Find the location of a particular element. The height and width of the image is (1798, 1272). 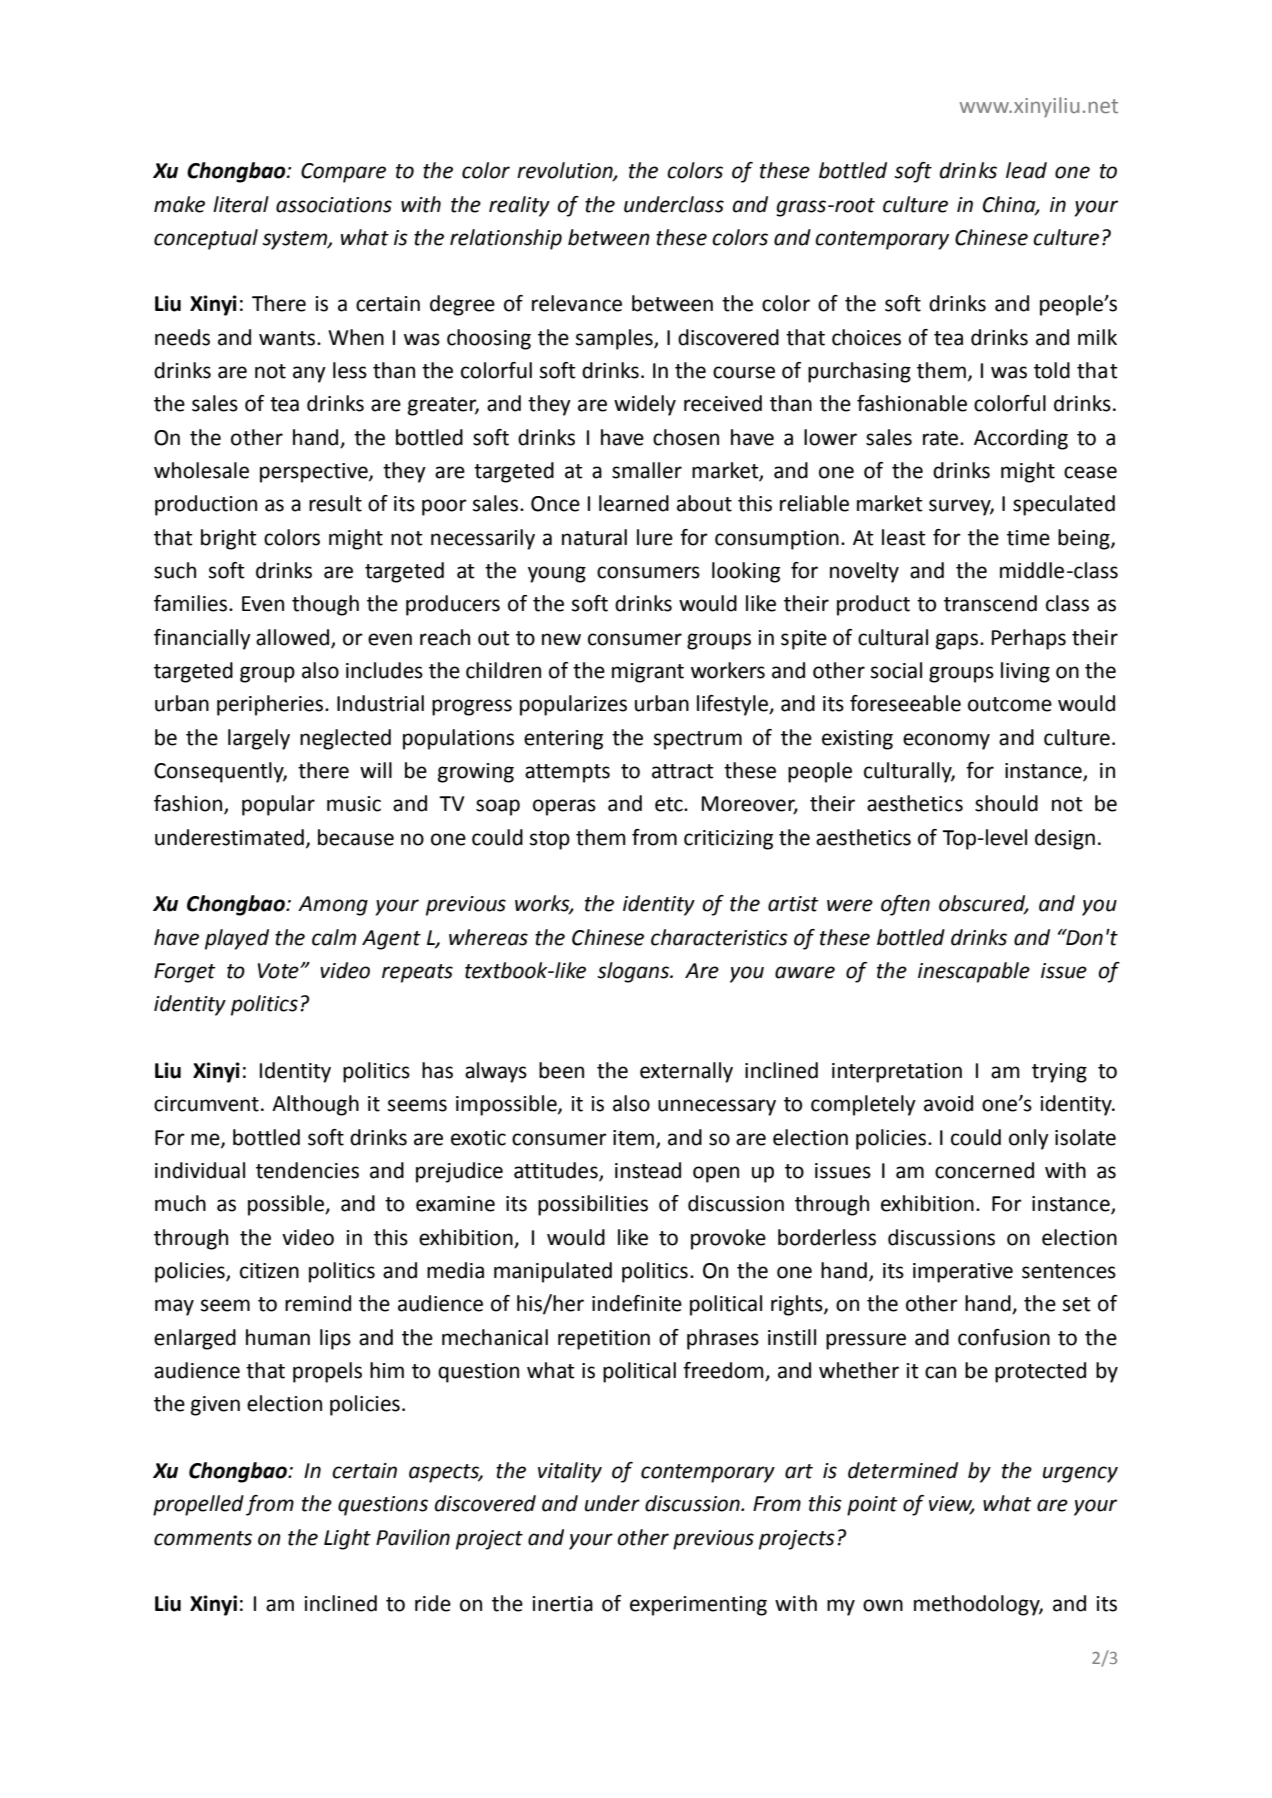

time is located at coordinates (1028, 538).
